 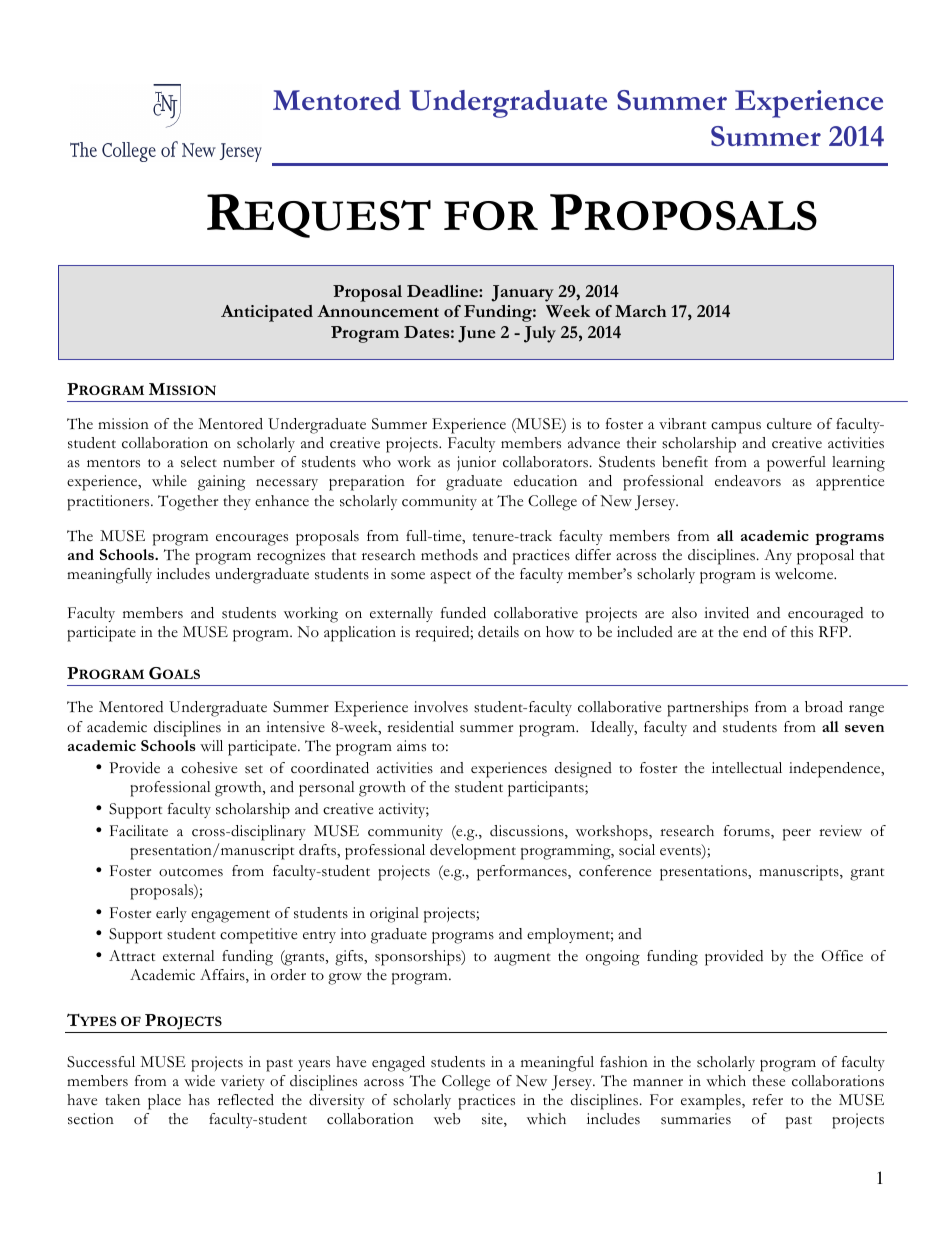 What do you see at coordinates (291, 557) in the screenshot?
I see `recognizes` at bounding box center [291, 557].
